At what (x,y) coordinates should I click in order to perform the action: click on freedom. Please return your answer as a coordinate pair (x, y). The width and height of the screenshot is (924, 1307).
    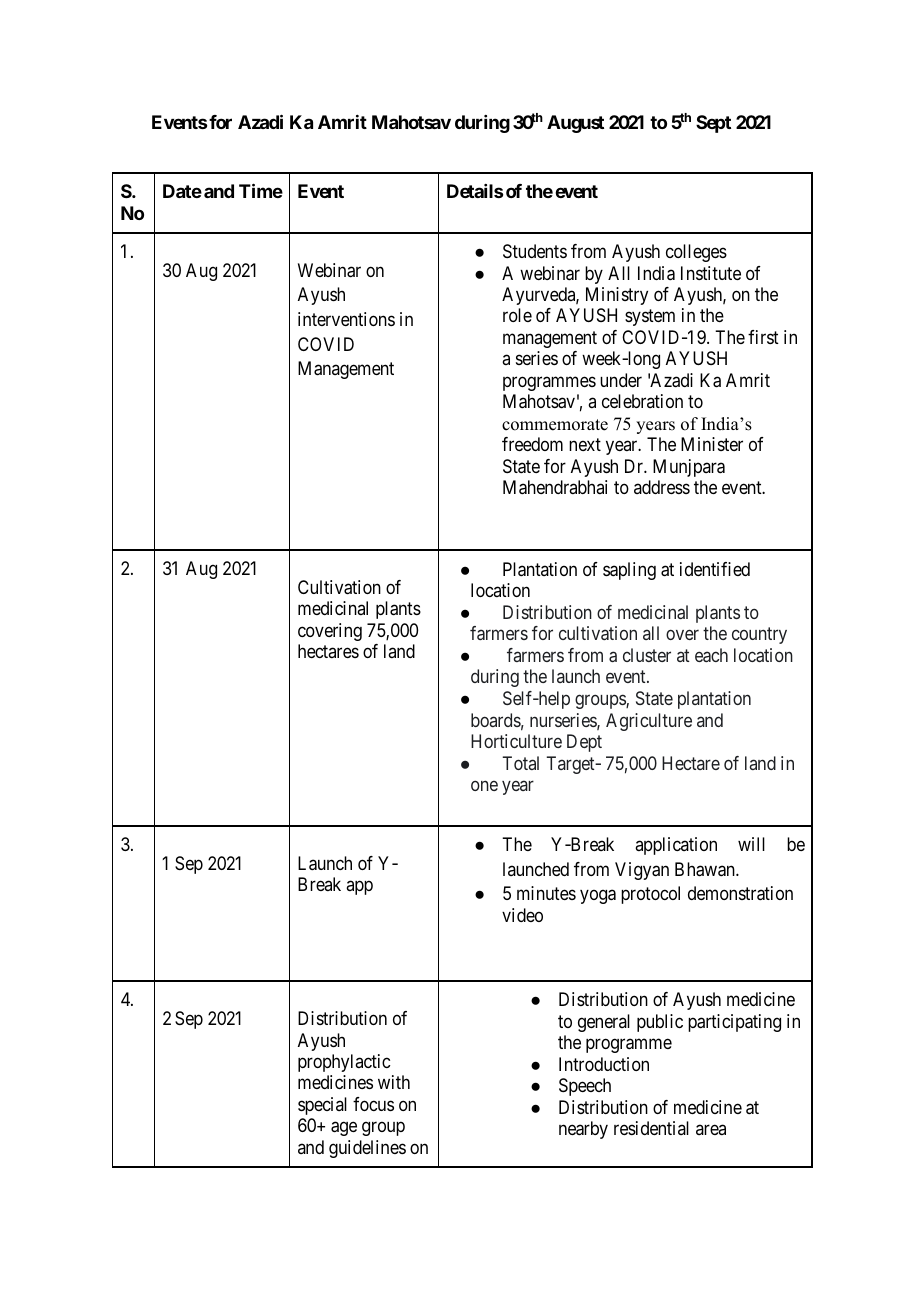
    Looking at the image, I should click on (532, 444).
